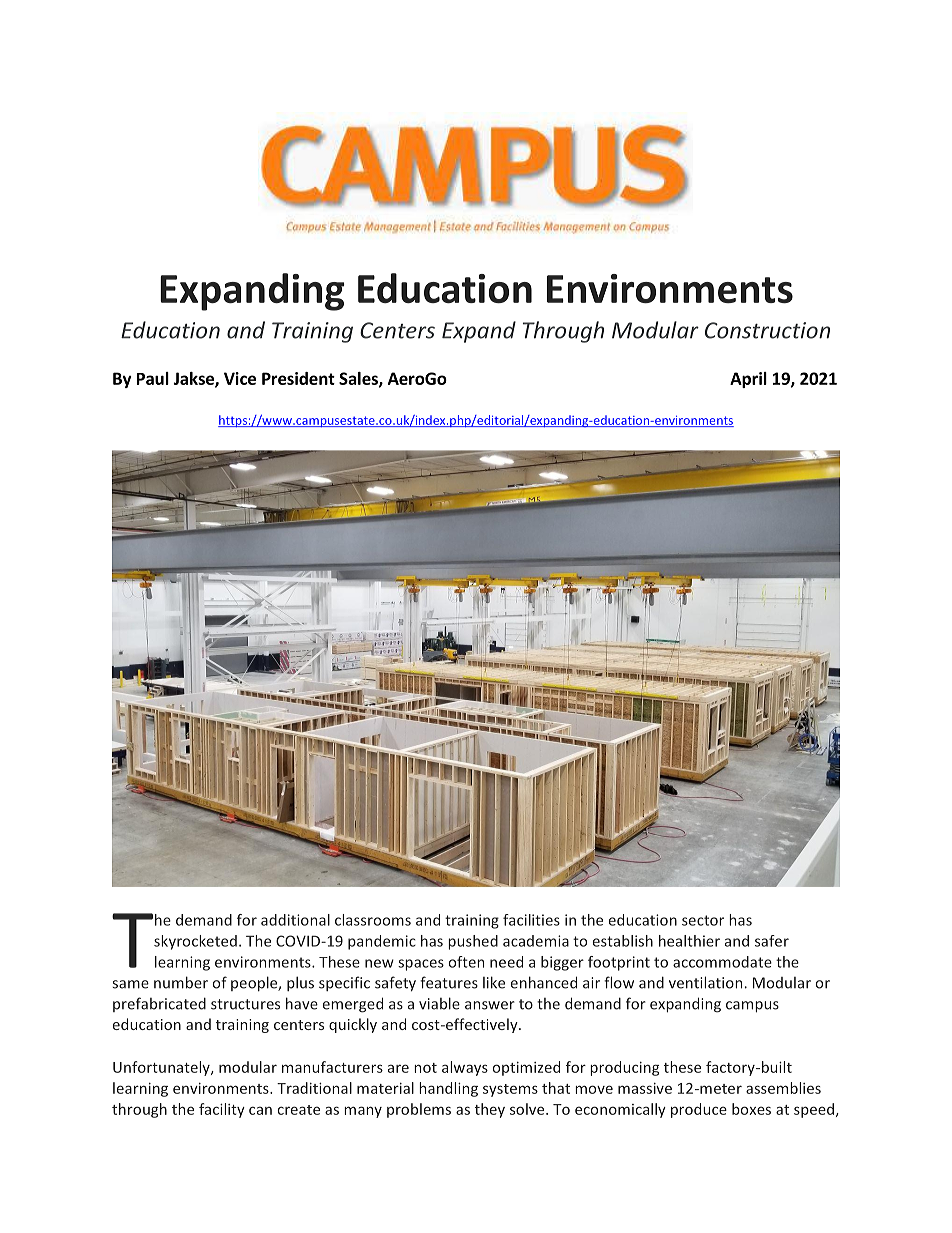 This screenshot has height=1233, width=952. Describe the element at coordinates (767, 330) in the screenshot. I see `Construction` at that location.
